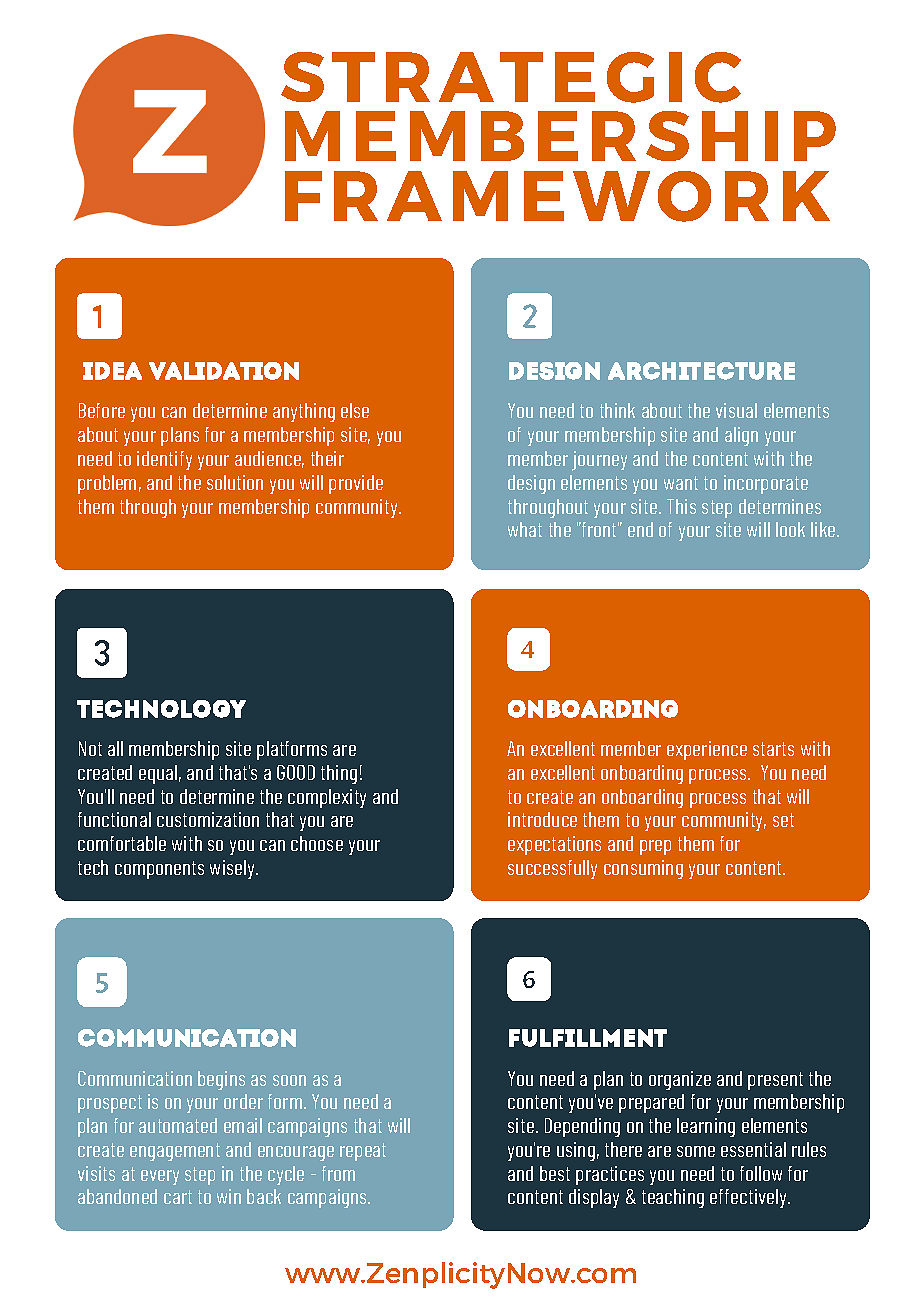 The image size is (924, 1308). Describe the element at coordinates (525, 529) in the document. I see `what` at that location.
